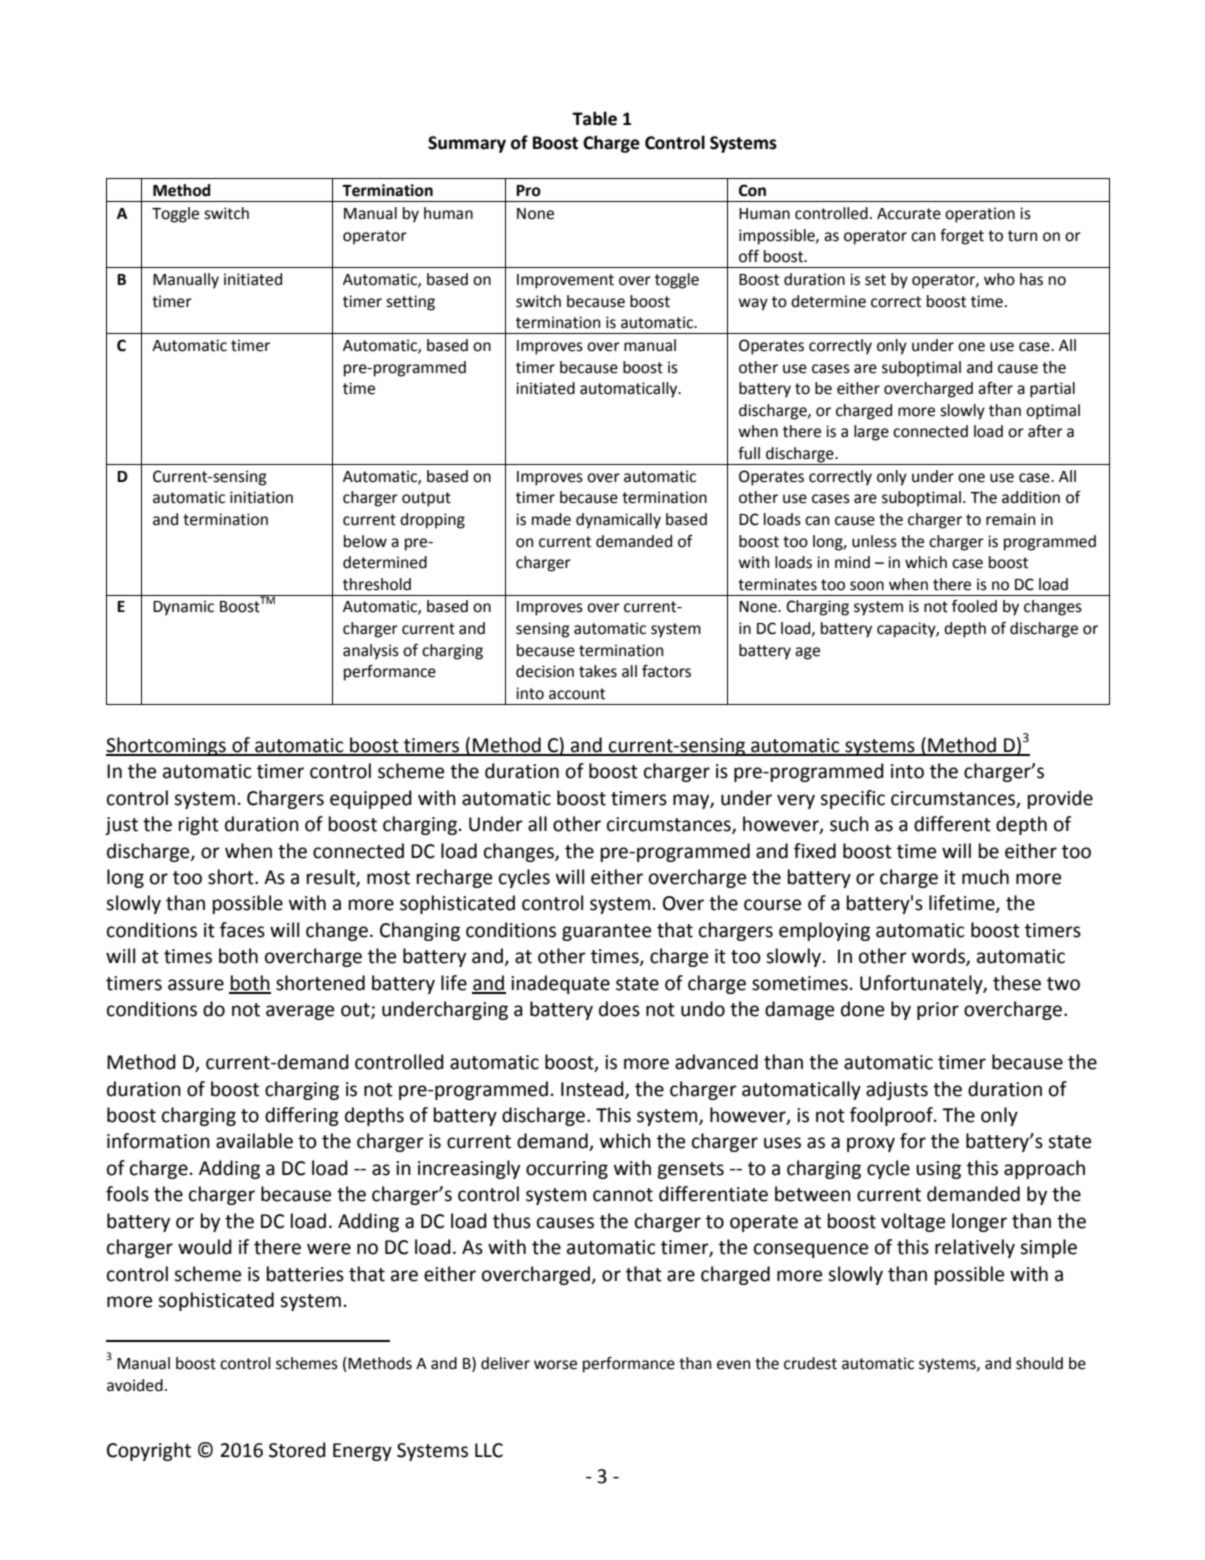 This image has height=1560, width=1205. Describe the element at coordinates (852, 799) in the image. I see `specific` at that location.
